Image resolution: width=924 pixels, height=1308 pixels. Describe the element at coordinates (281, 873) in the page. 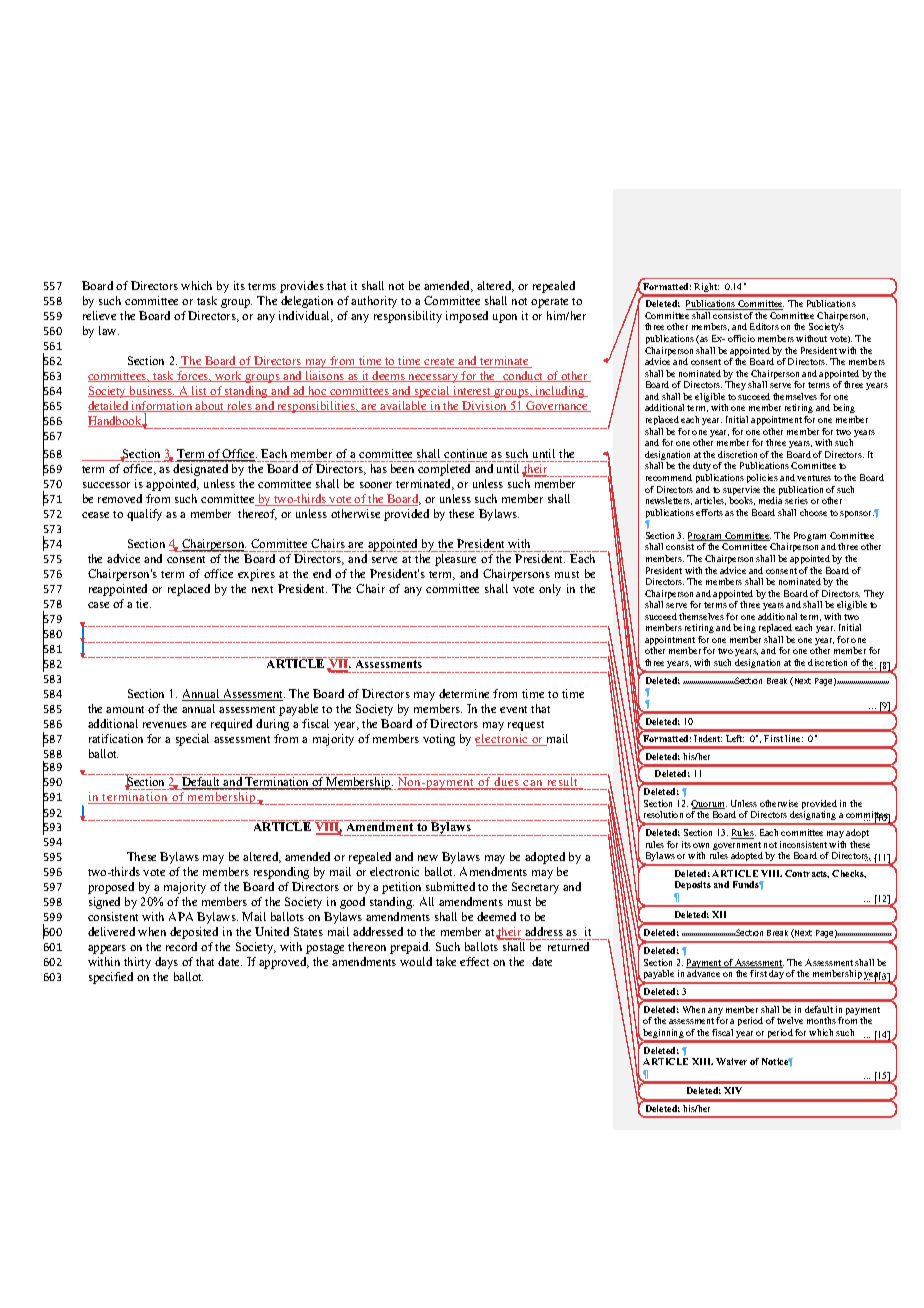

I see `responding` at that location.
